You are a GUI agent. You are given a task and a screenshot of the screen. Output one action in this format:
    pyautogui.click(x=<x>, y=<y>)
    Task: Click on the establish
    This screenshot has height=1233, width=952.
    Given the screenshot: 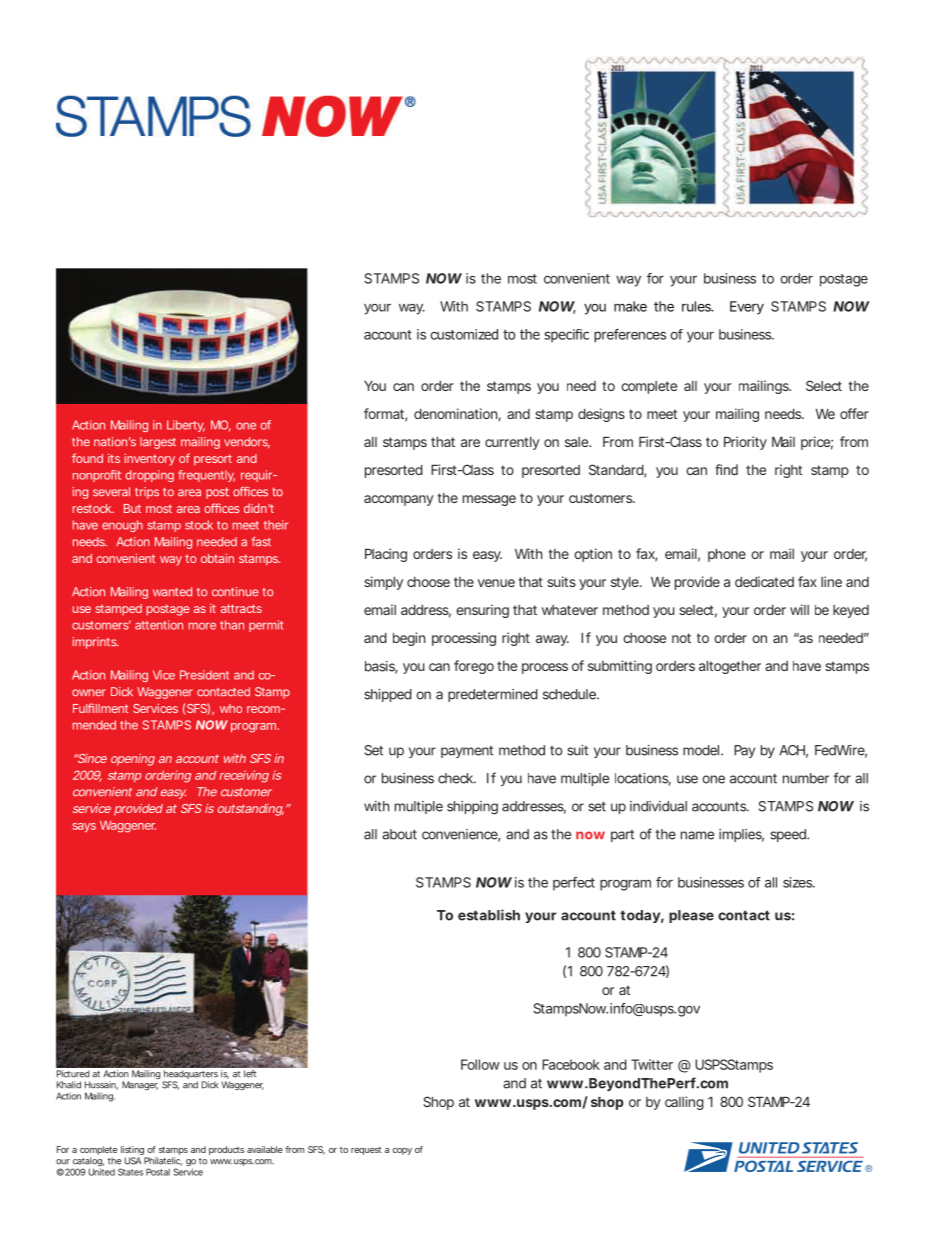 What is the action you would take?
    pyautogui.click(x=489, y=915)
